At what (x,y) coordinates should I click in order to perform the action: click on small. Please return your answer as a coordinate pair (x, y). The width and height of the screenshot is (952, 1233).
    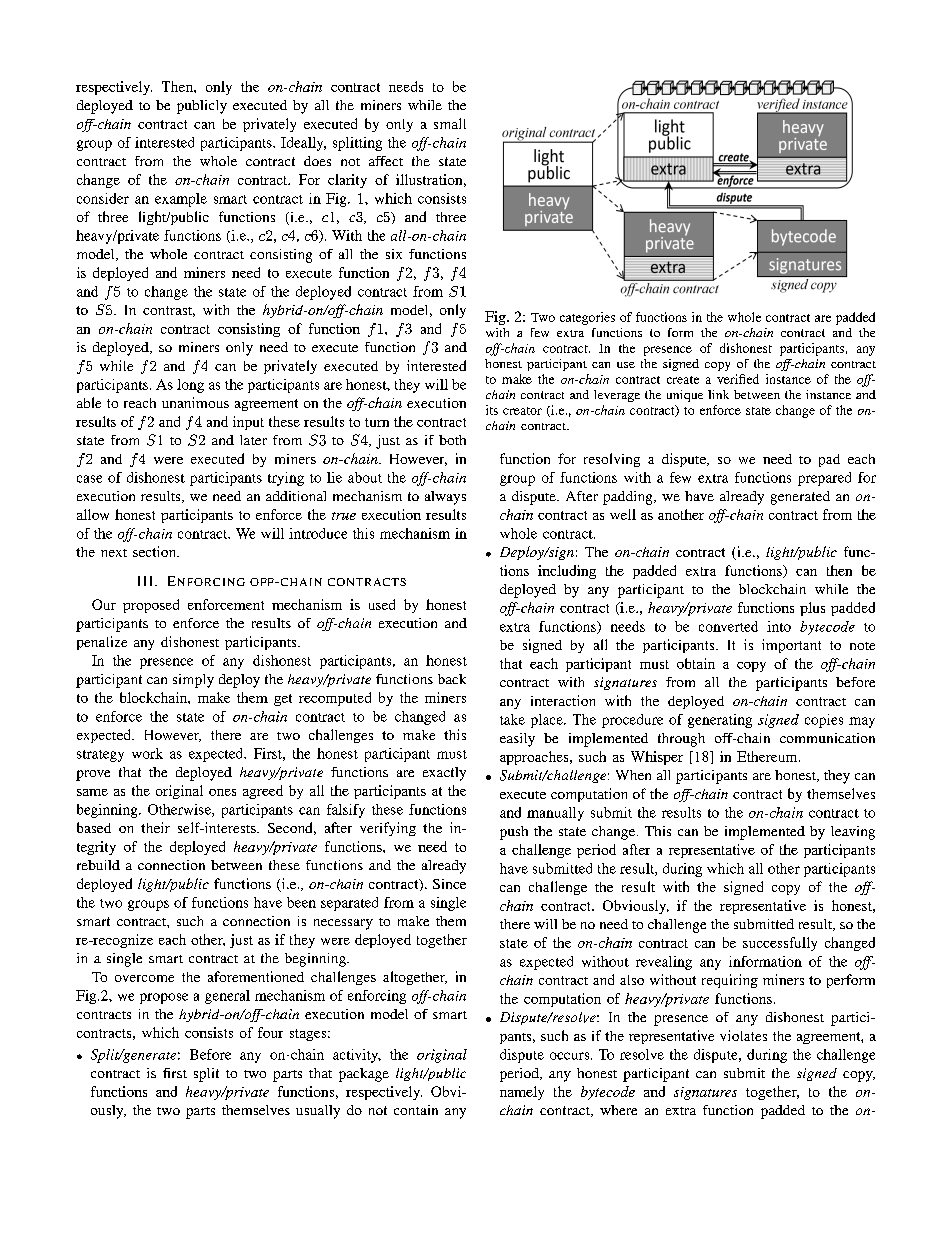
    Looking at the image, I should click on (450, 123).
